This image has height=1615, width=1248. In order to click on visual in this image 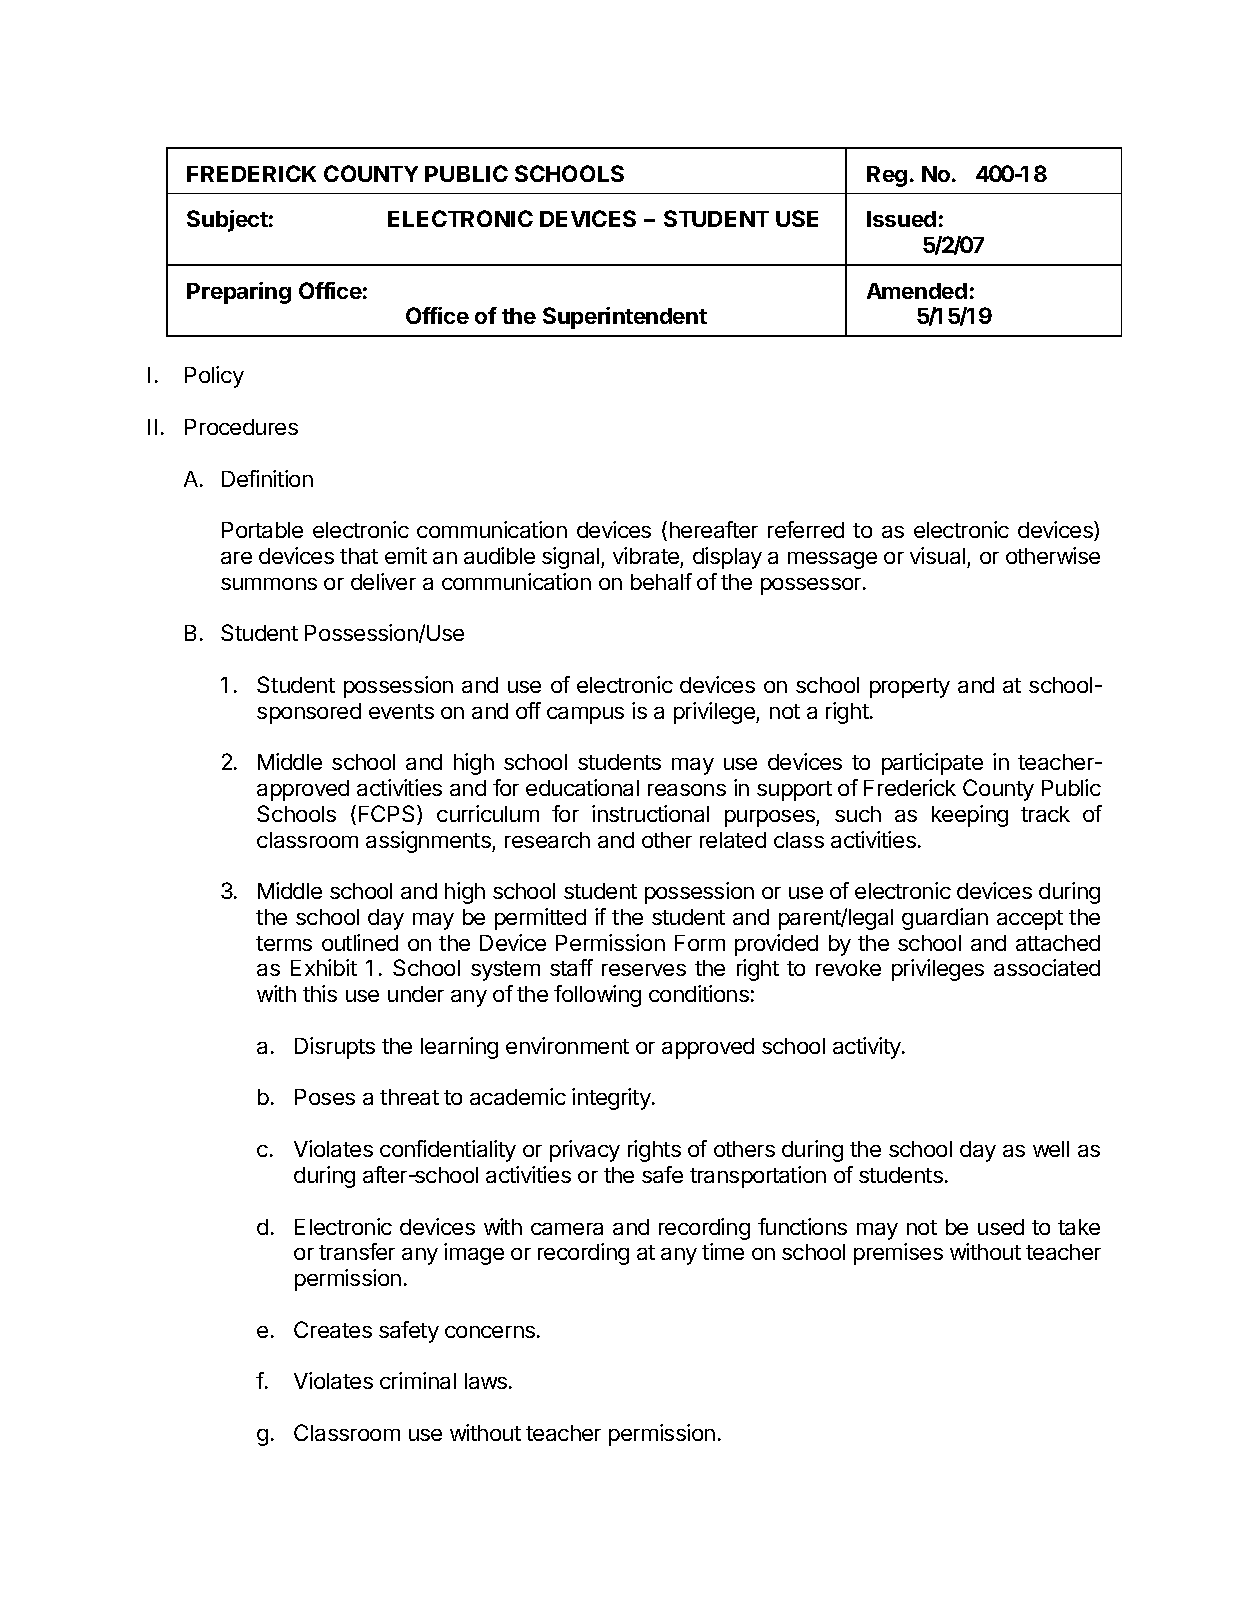, I will do `click(937, 555)`.
